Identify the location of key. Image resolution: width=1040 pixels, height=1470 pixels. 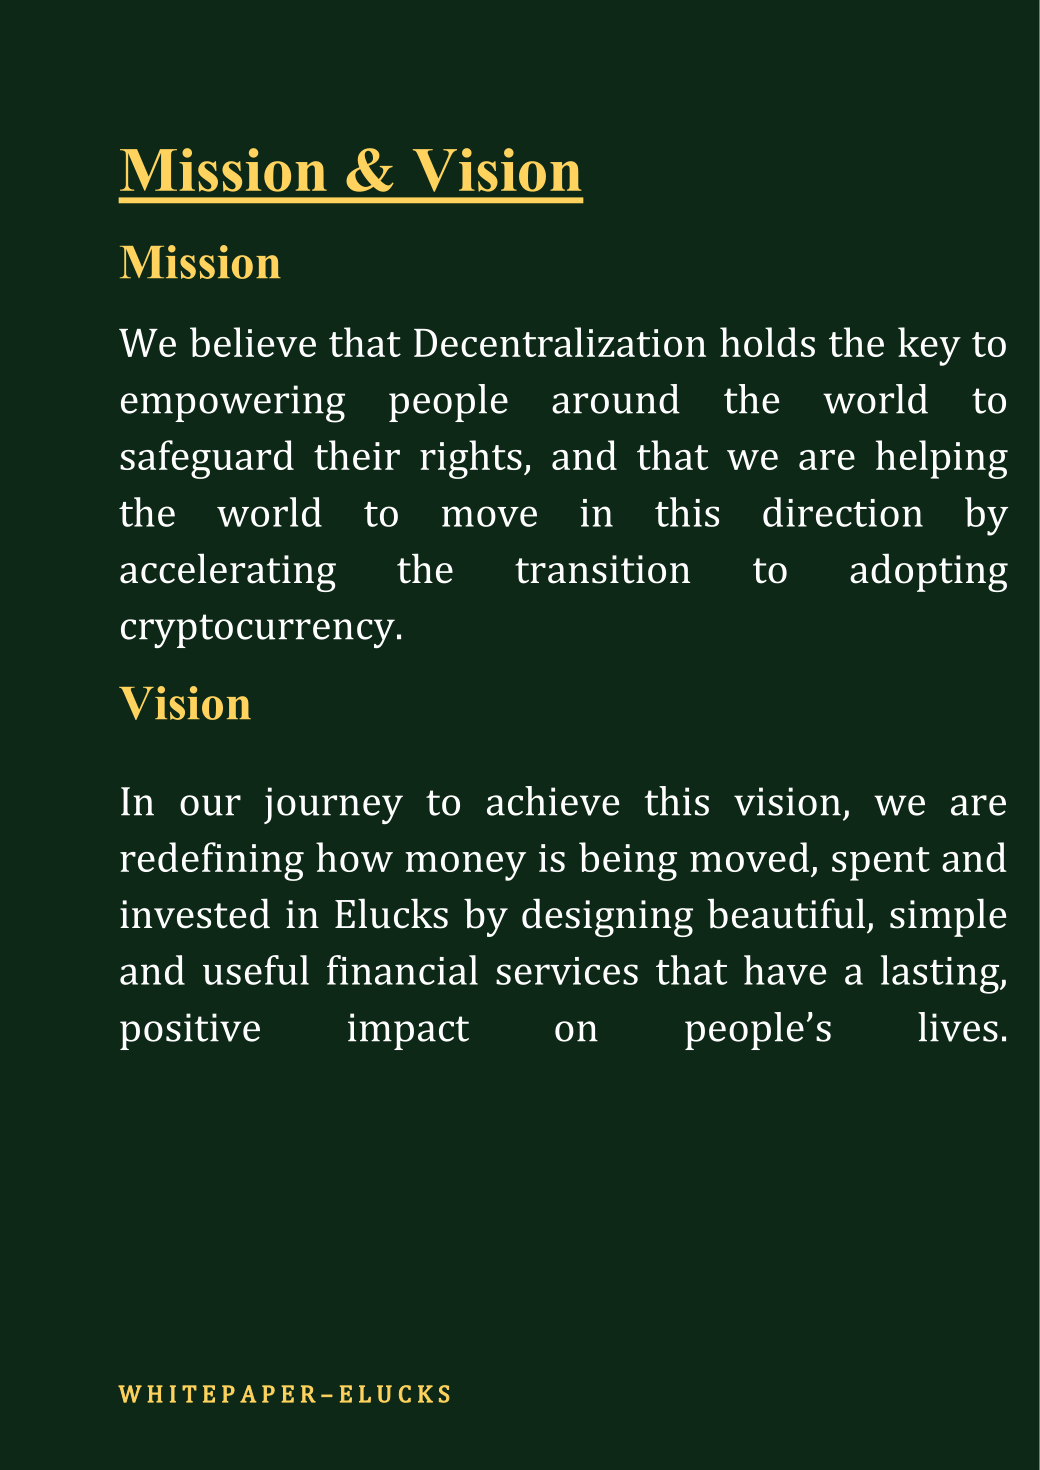
(929, 346).
